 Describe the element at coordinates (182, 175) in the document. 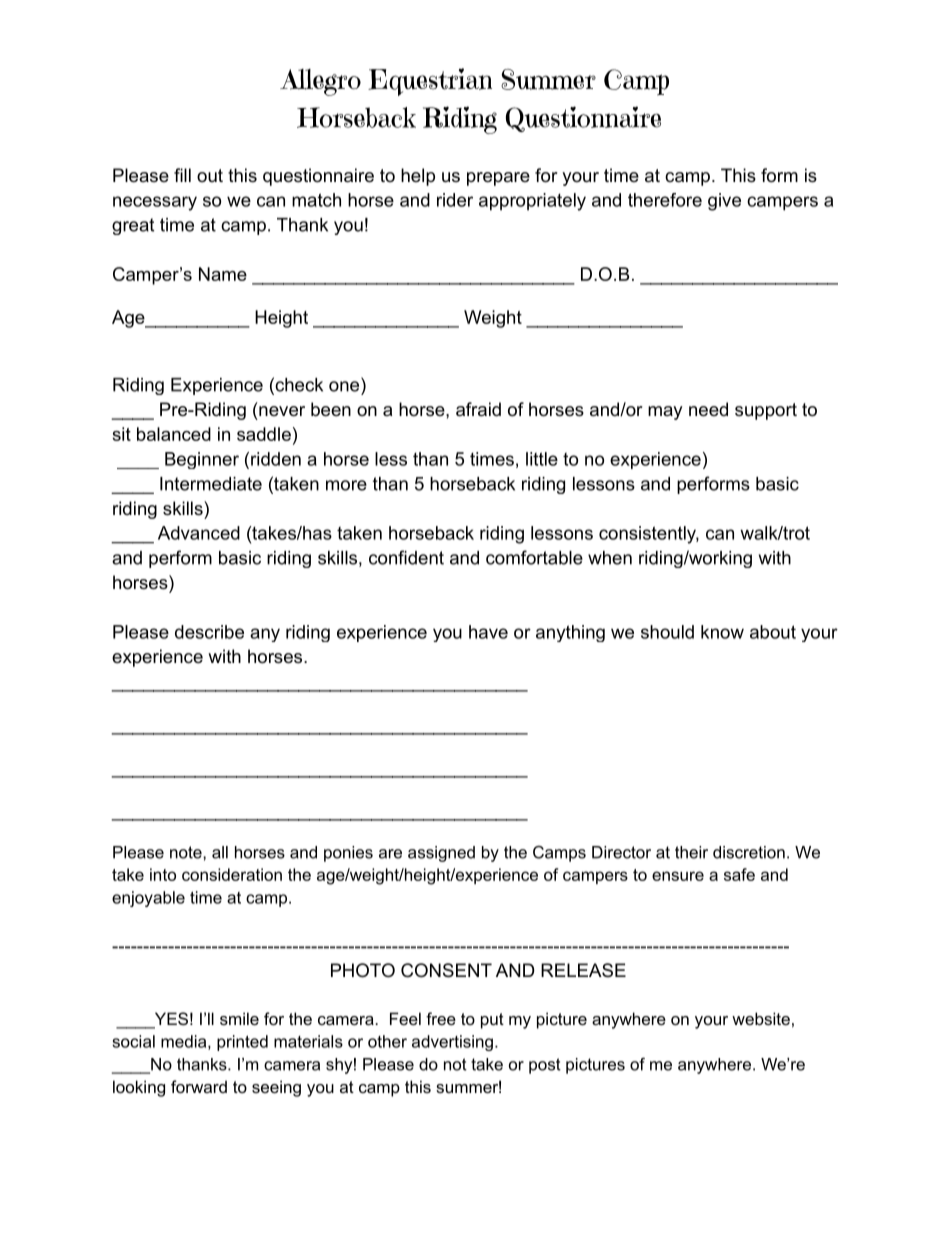

I see `fill` at that location.
